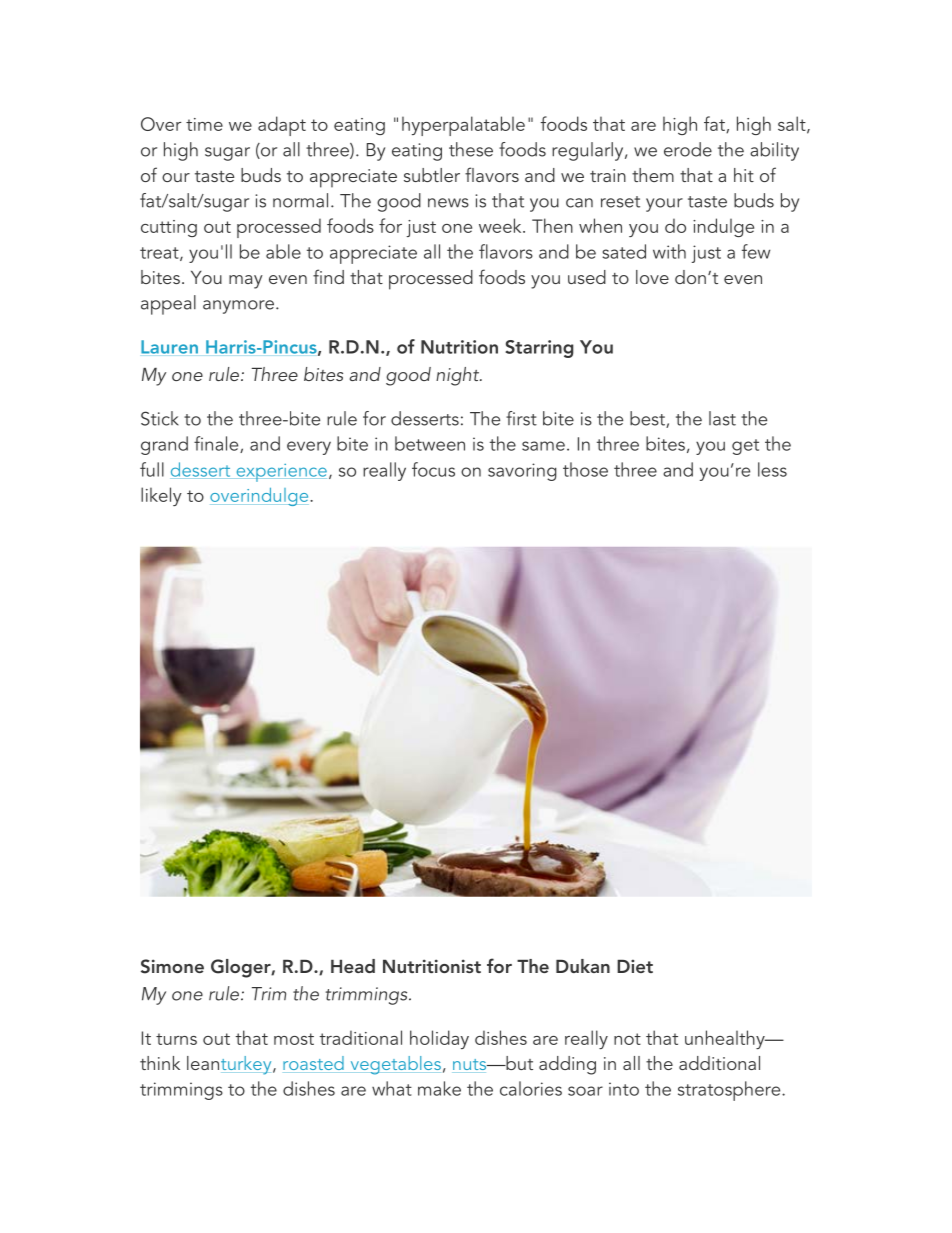 This document has width=952, height=1233. What do you see at coordinates (458, 376) in the document?
I see `night` at bounding box center [458, 376].
